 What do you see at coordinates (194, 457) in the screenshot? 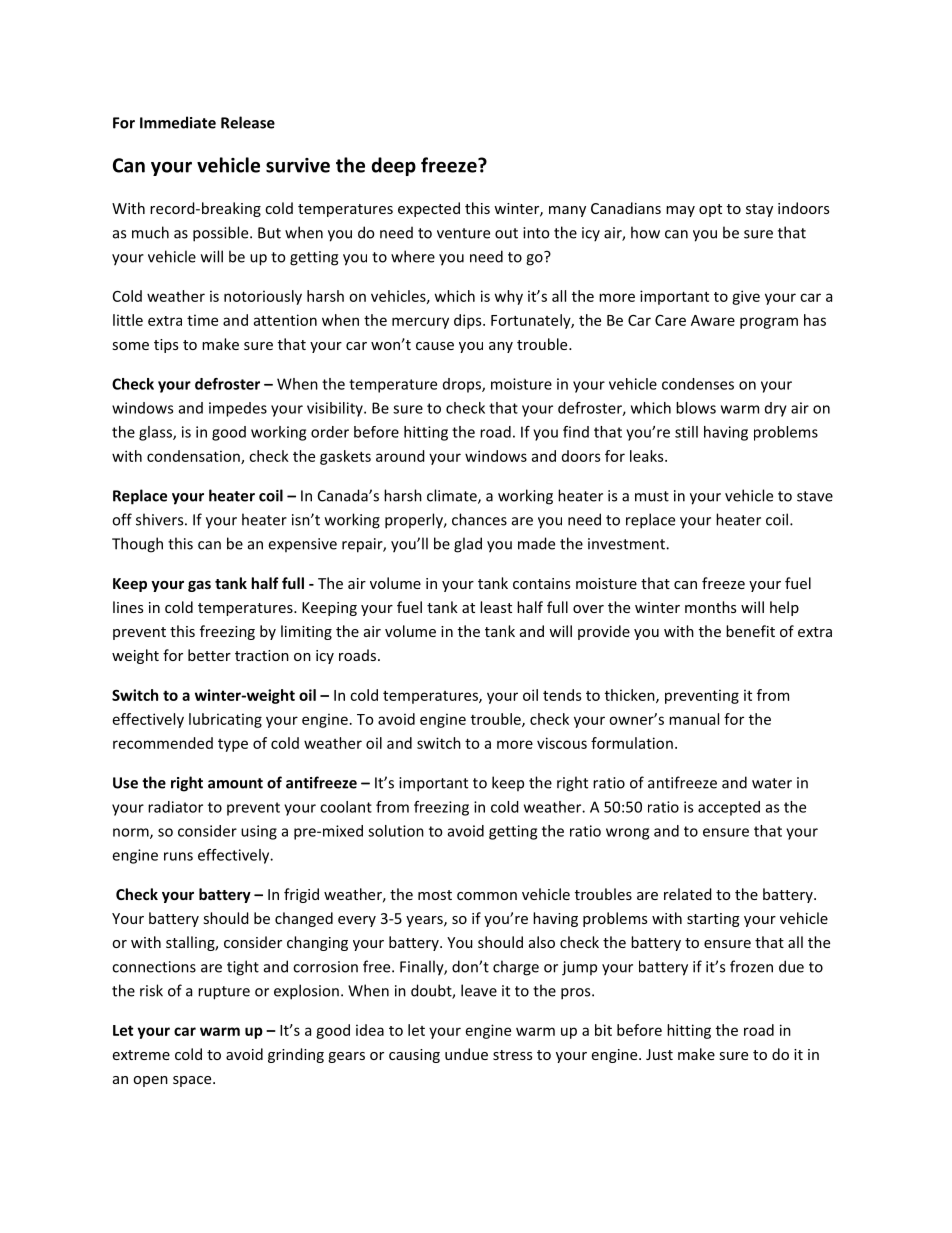
I see `condensation` at bounding box center [194, 457].
